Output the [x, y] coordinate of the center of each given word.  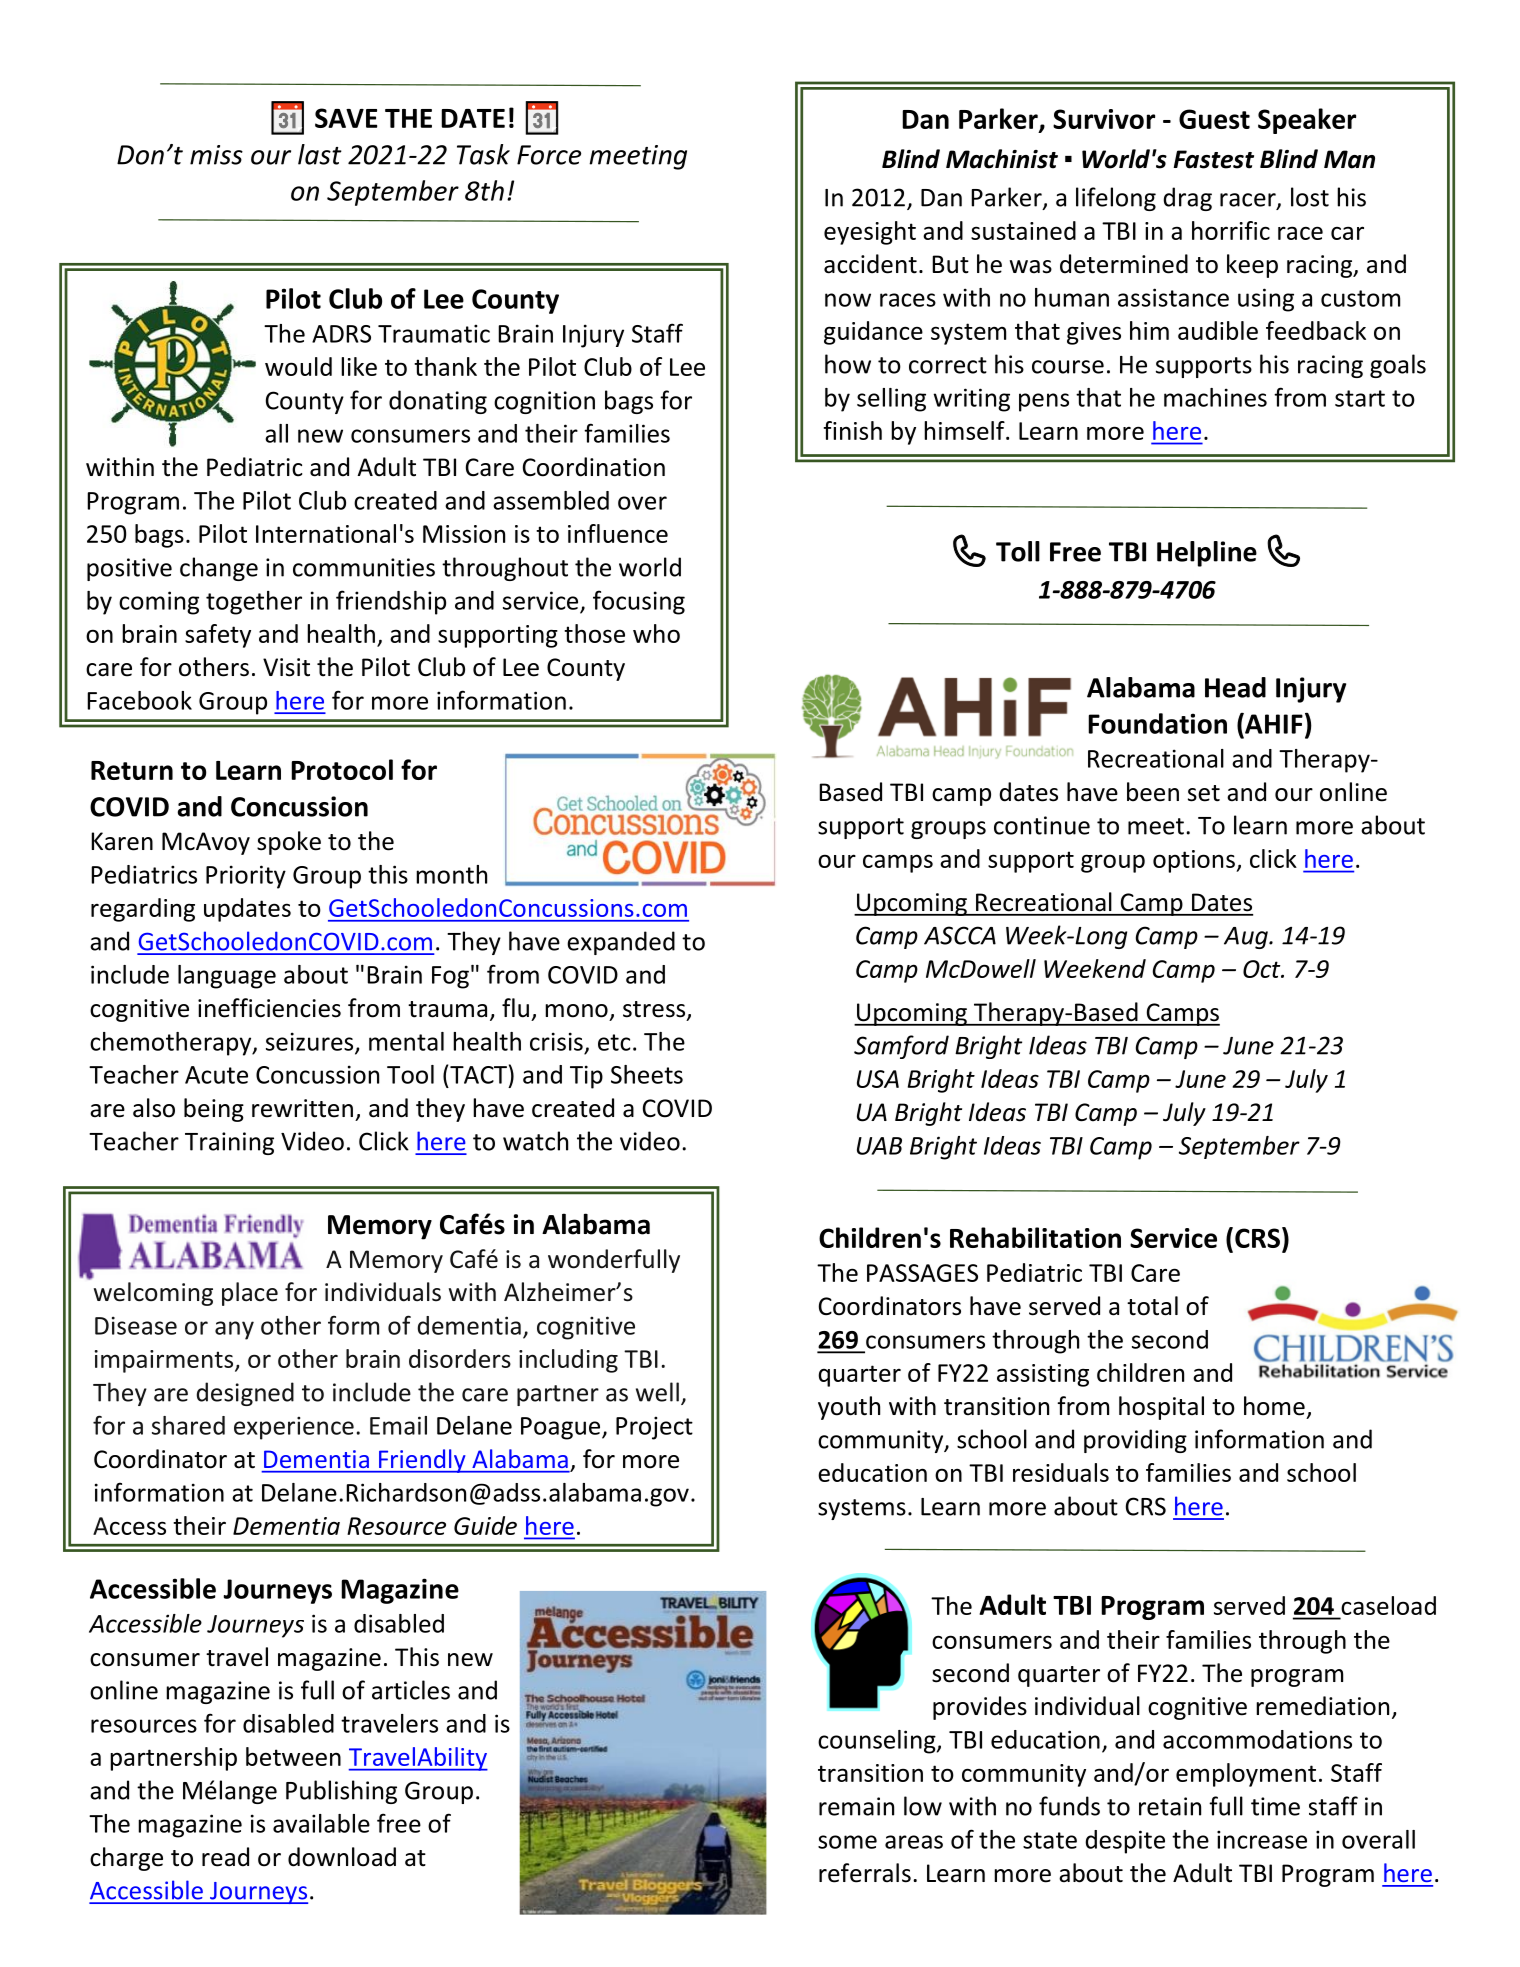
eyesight [870, 233]
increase [1262, 1839]
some [847, 1842]
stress [654, 1009]
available [321, 1823]
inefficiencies [269, 1008]
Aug [1247, 938]
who [656, 633]
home [1274, 1406]
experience [294, 1428]
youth [849, 1408]
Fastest [1214, 159]
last [320, 154]
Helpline [1207, 554]
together [254, 603]
